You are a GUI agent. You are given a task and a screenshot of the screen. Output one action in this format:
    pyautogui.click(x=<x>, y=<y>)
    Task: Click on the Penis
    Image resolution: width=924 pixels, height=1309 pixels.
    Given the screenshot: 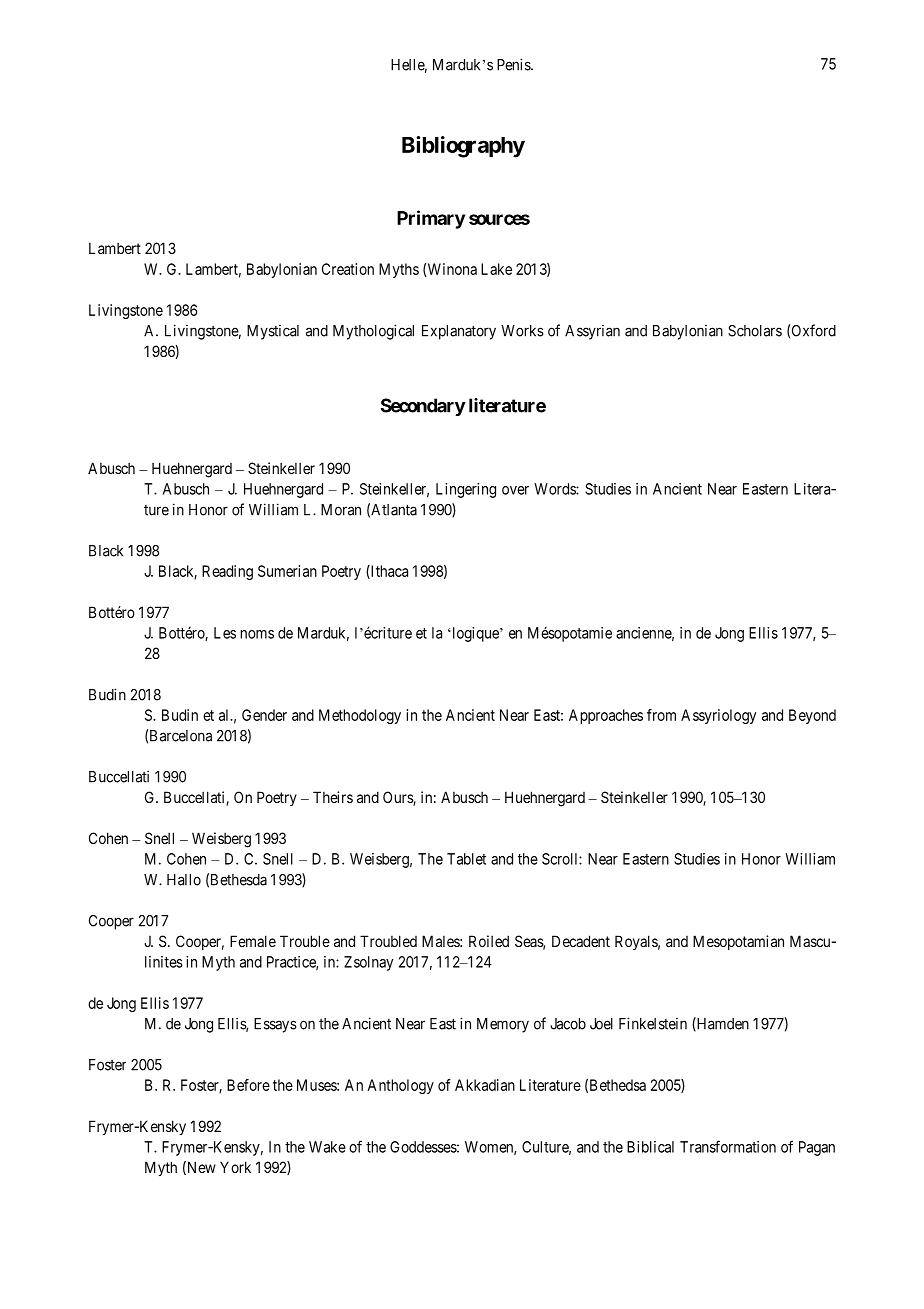 What is the action you would take?
    pyautogui.click(x=514, y=64)
